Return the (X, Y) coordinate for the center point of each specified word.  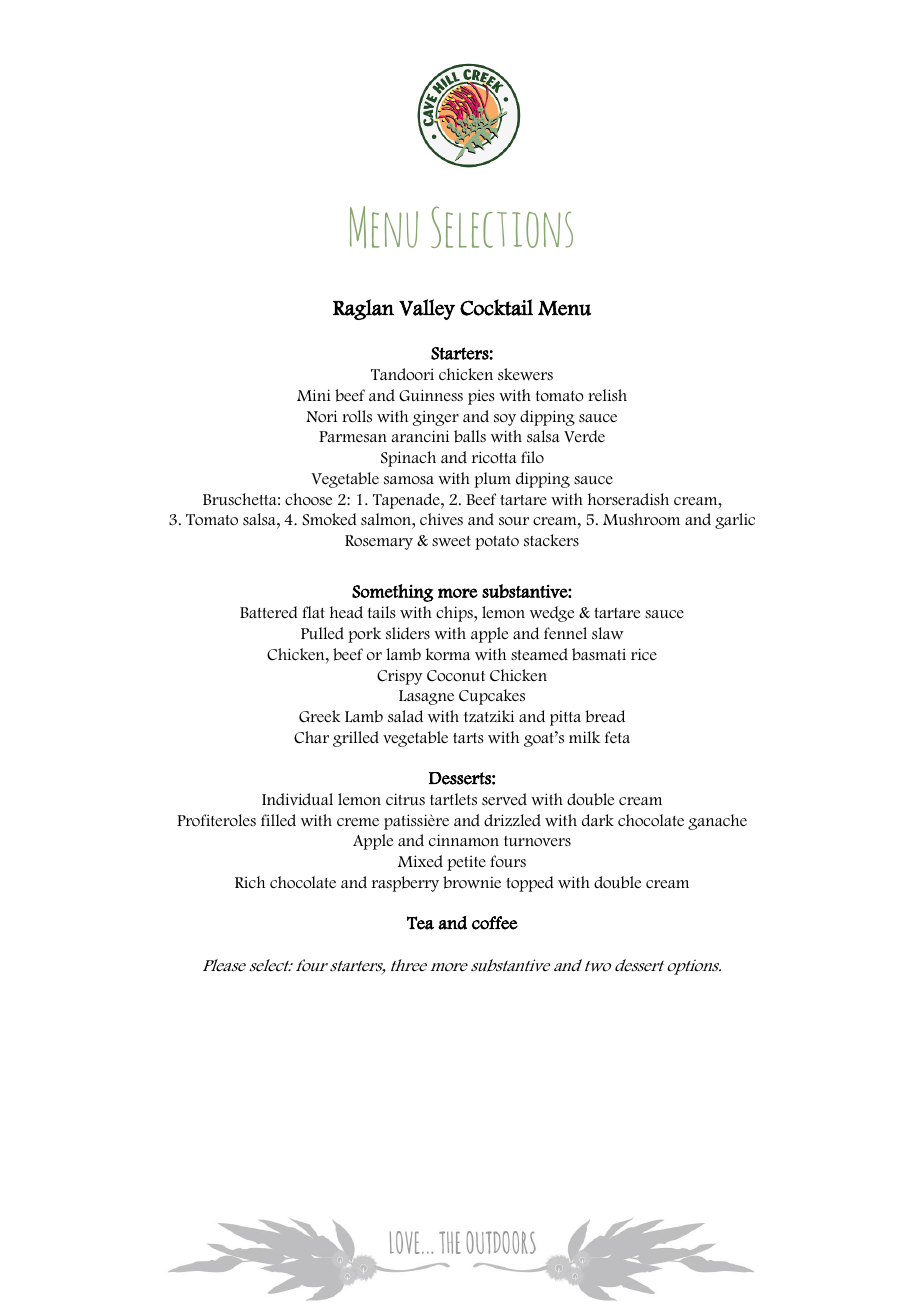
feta (617, 737)
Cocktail (496, 307)
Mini (314, 395)
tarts (468, 738)
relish (607, 395)
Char (311, 737)
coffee (495, 923)
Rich (250, 882)
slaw (608, 633)
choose (308, 499)
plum (492, 480)
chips (455, 614)
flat (313, 612)
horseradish (628, 499)
